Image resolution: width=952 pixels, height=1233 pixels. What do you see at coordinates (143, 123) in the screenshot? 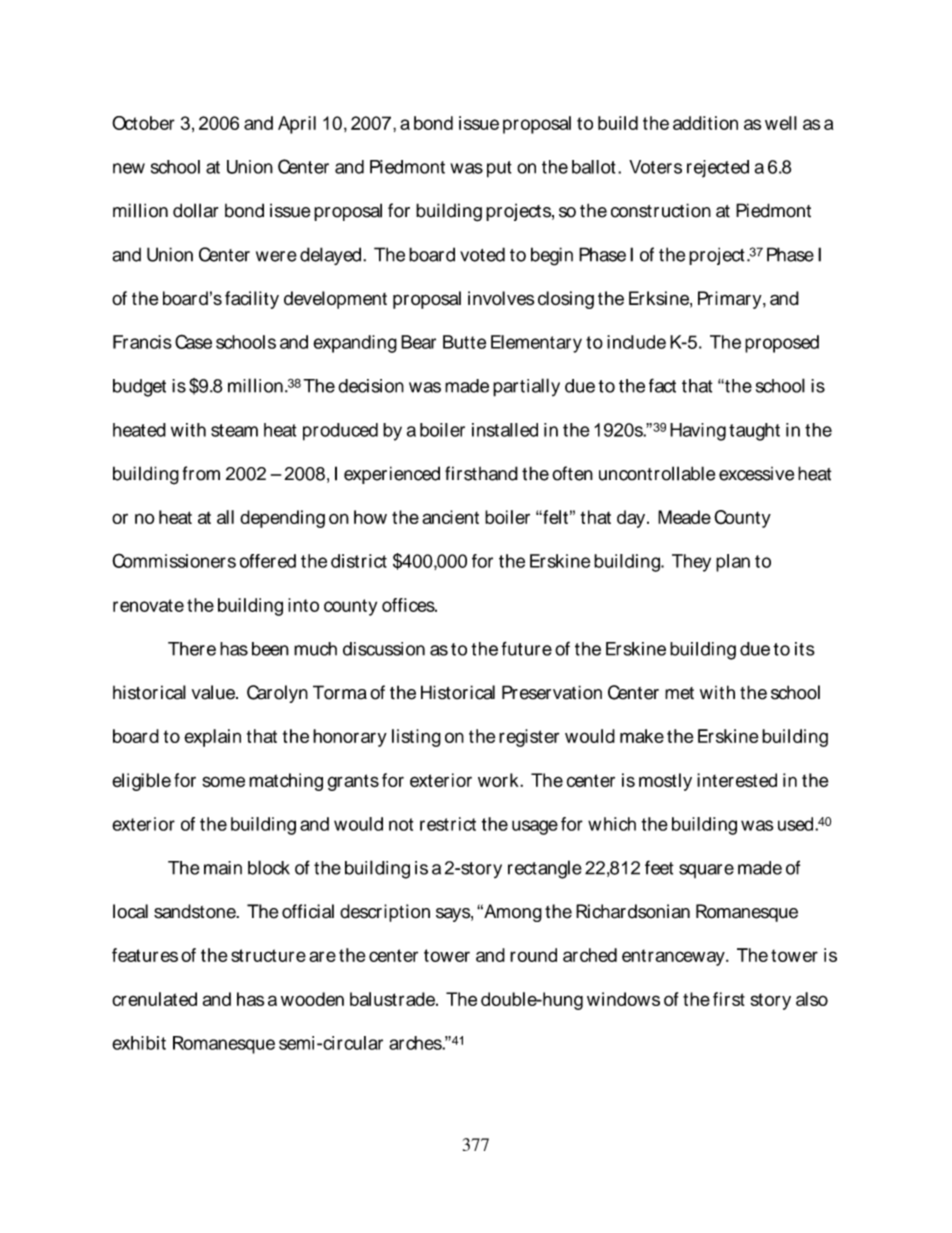
I see `October` at bounding box center [143, 123].
